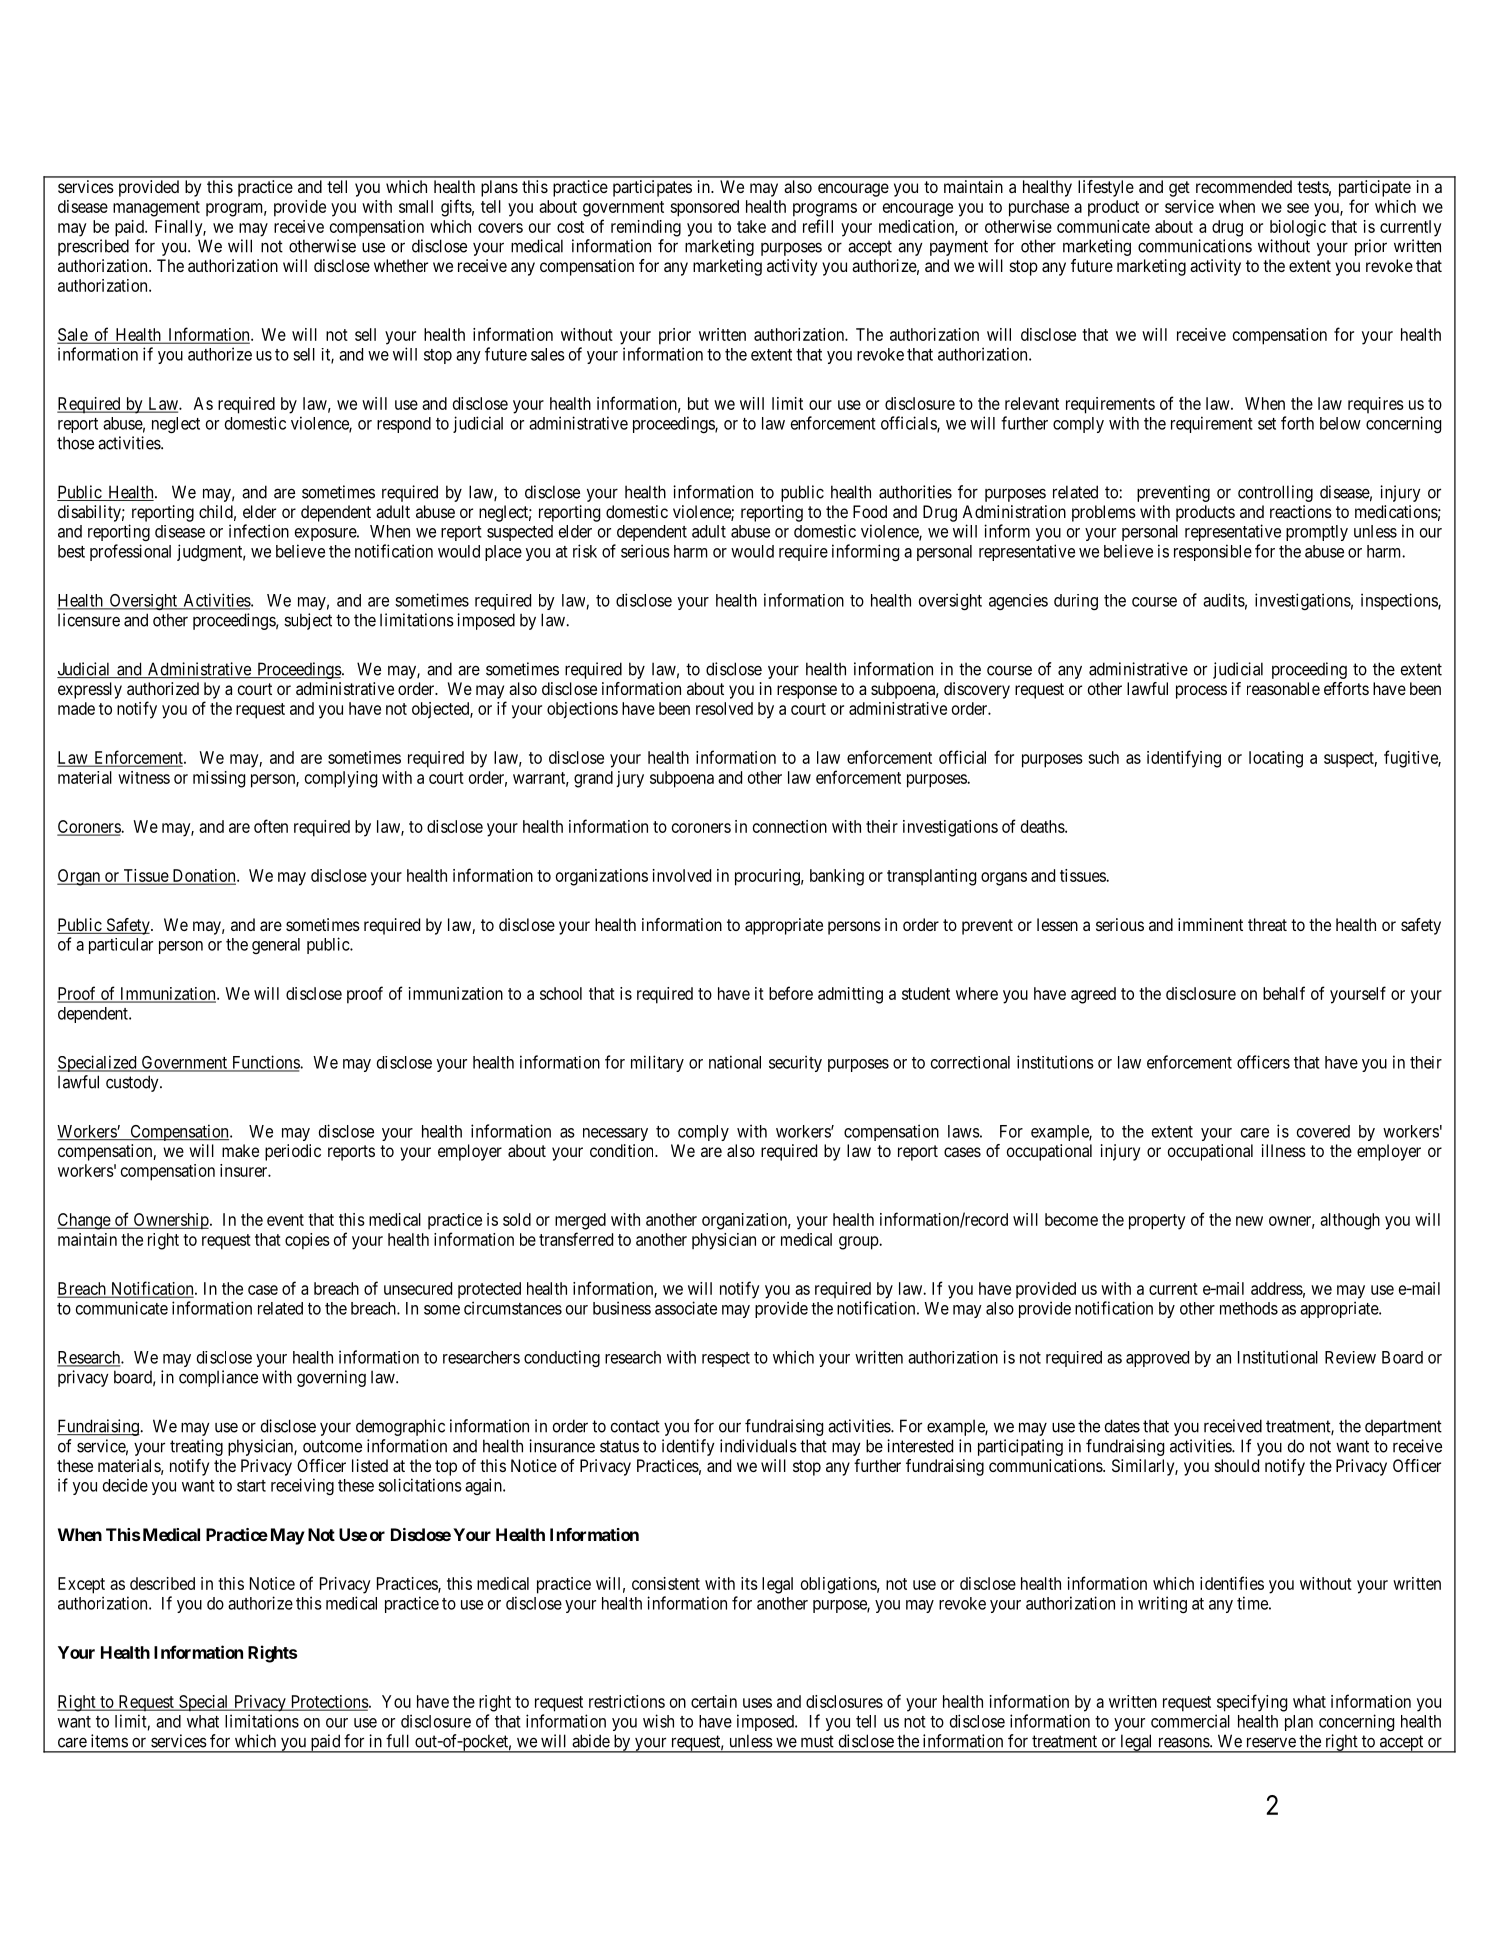  What do you see at coordinates (259, 531) in the document?
I see `infection` at bounding box center [259, 531].
